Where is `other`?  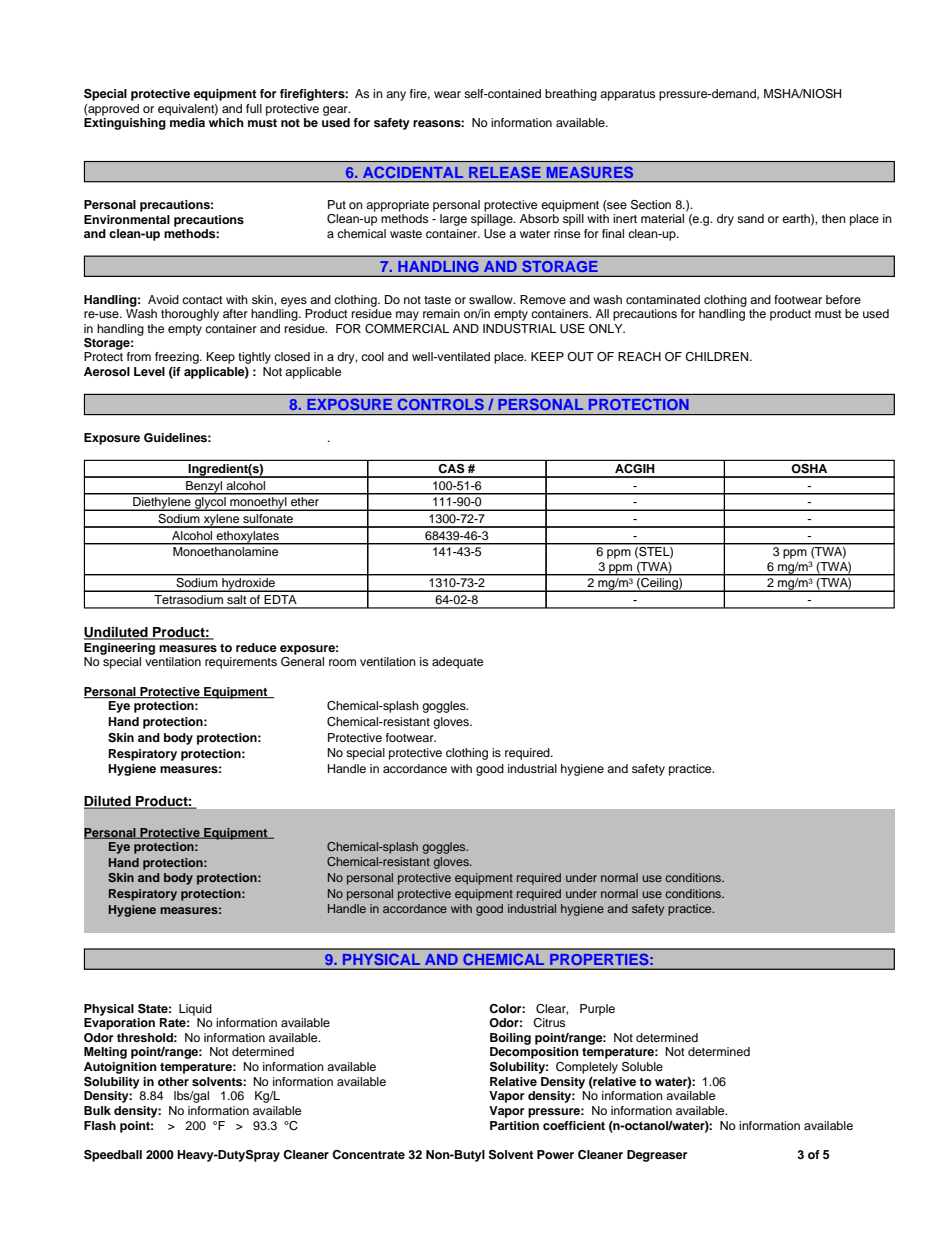 other is located at coordinates (173, 1081).
